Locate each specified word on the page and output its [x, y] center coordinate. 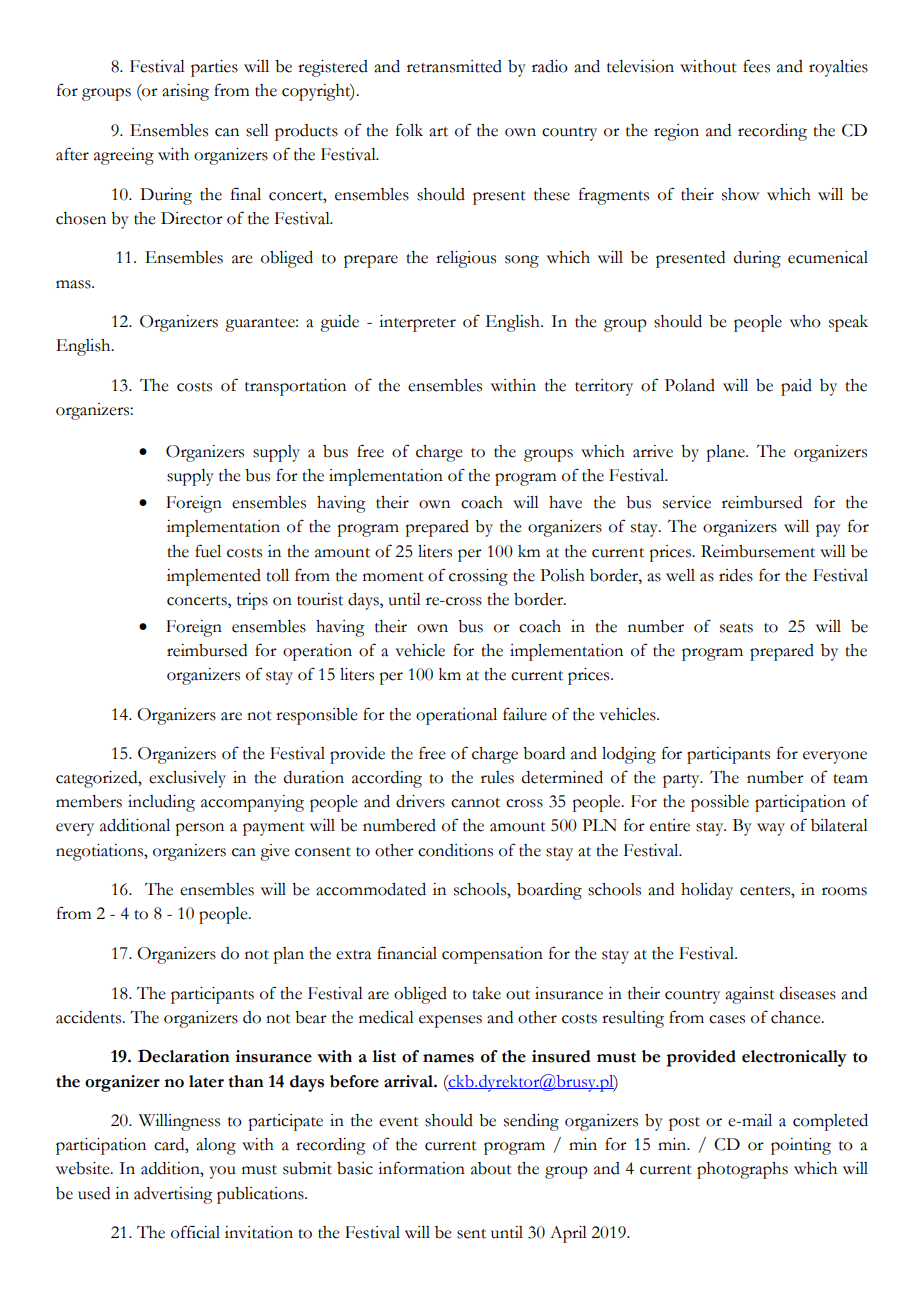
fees [756, 66]
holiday [707, 891]
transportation [295, 387]
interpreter [417, 323]
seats [736, 628]
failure [525, 714]
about [491, 1168]
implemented [214, 577]
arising [185, 92]
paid [796, 387]
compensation [492, 955]
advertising [173, 1195]
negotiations [100, 852]
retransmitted [454, 66]
